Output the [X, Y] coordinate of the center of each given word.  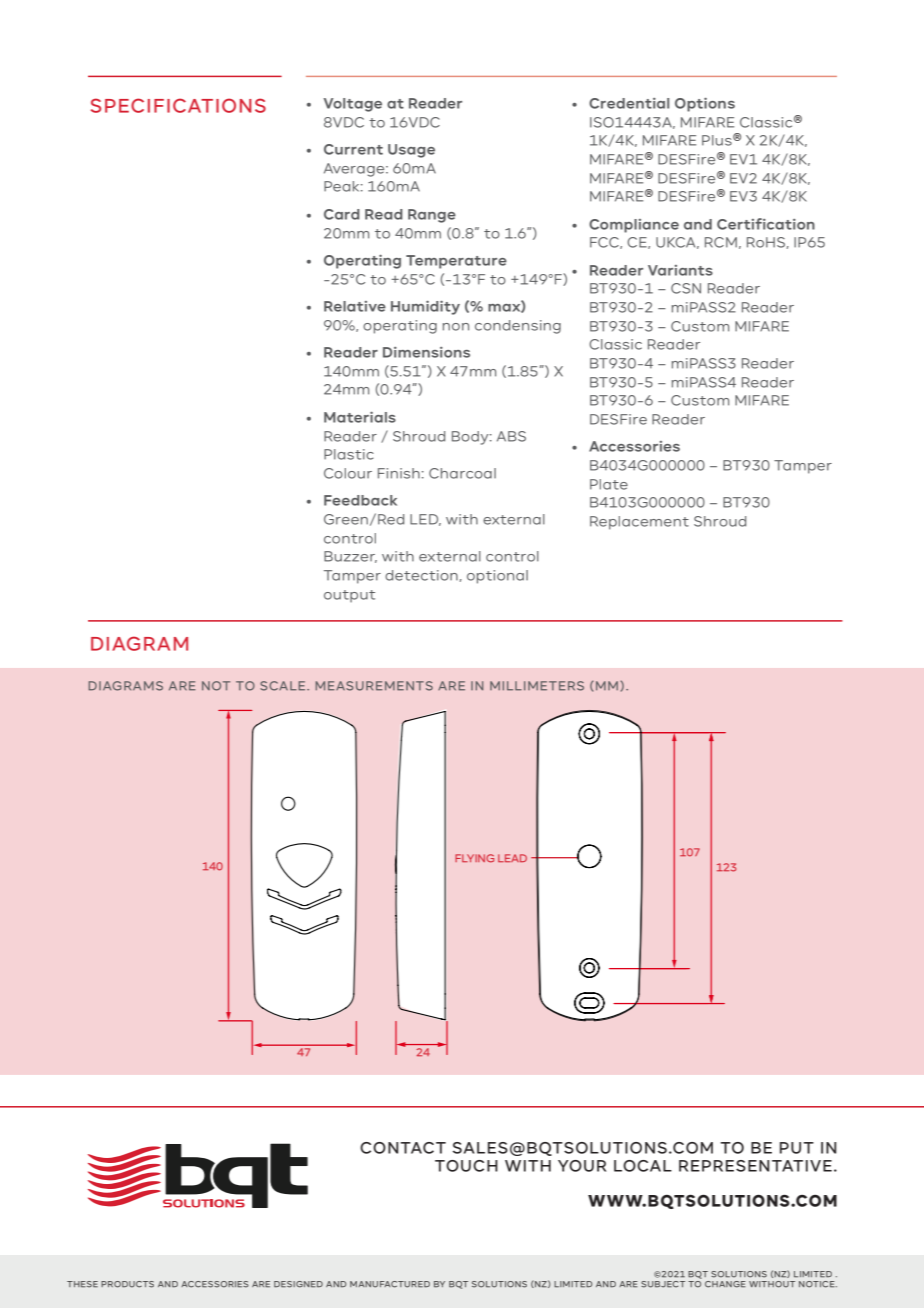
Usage [411, 151]
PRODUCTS [127, 1284]
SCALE [284, 686]
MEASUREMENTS [374, 686]
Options [705, 105]
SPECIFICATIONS [178, 105]
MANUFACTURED [390, 1284]
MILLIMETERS [537, 686]
